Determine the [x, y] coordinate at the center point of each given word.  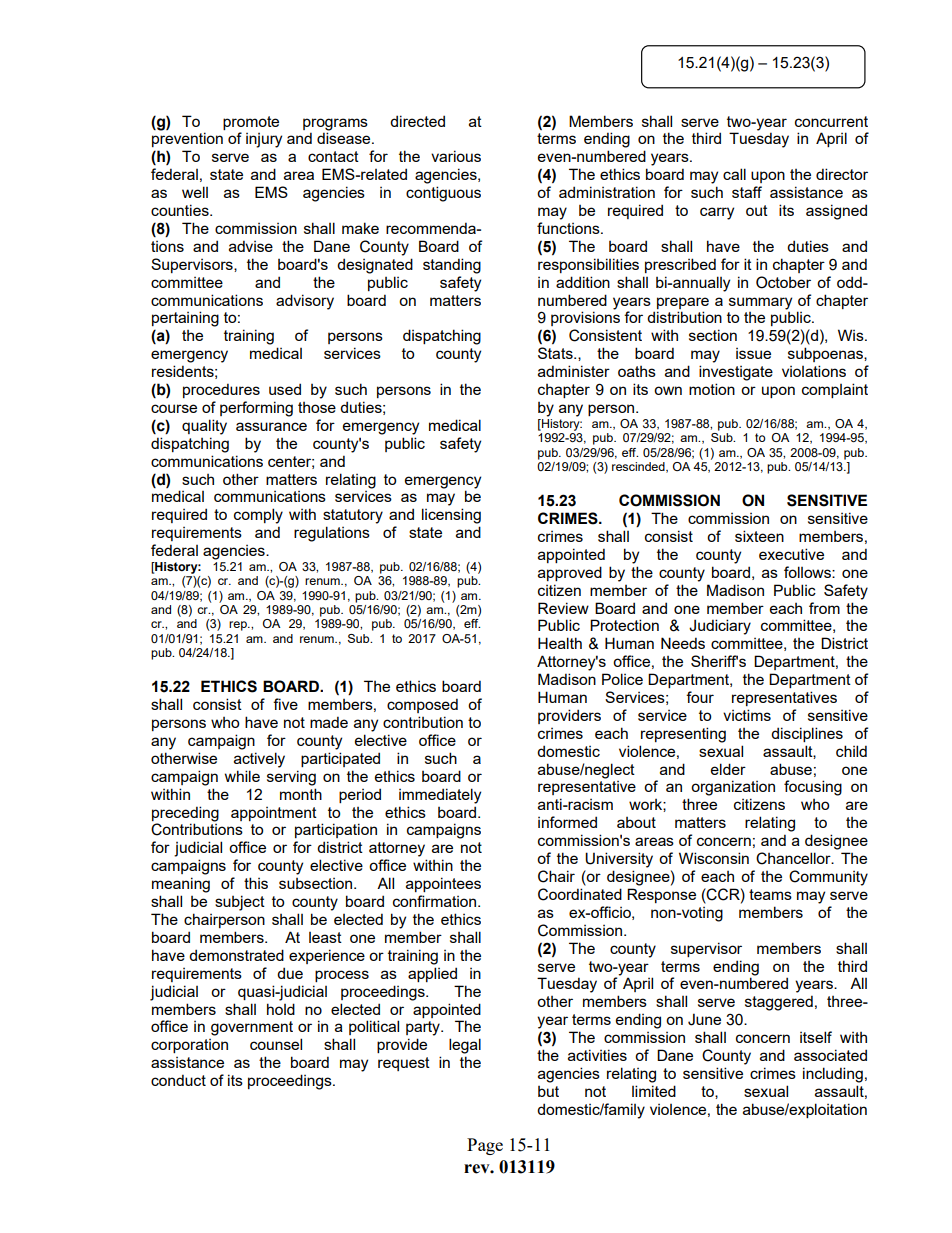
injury [264, 140]
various [456, 156]
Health [560, 643]
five [285, 704]
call [734, 174]
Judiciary [720, 627]
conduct [178, 1080]
